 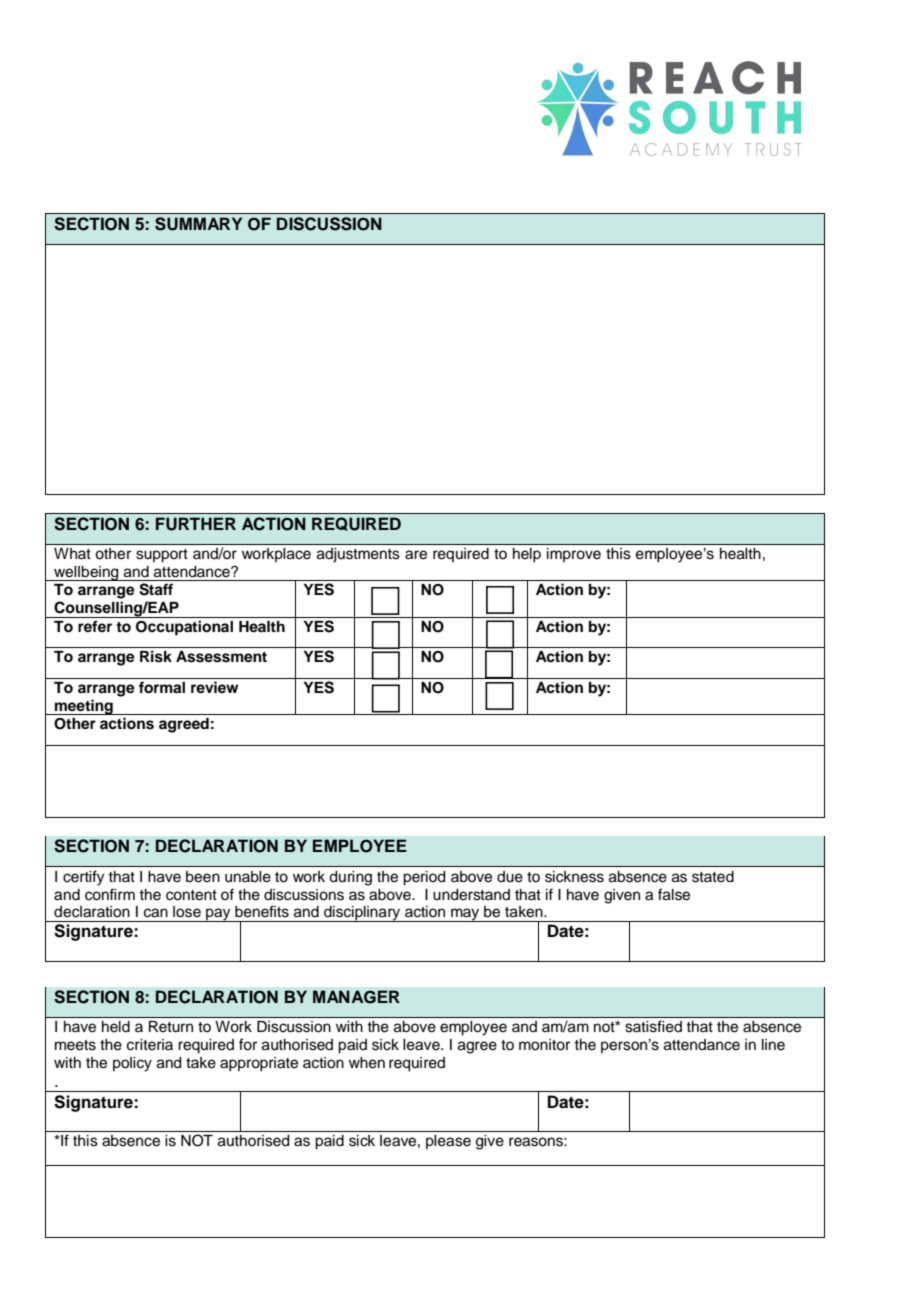 What do you see at coordinates (132, 1064) in the screenshot?
I see `policy` at bounding box center [132, 1064].
